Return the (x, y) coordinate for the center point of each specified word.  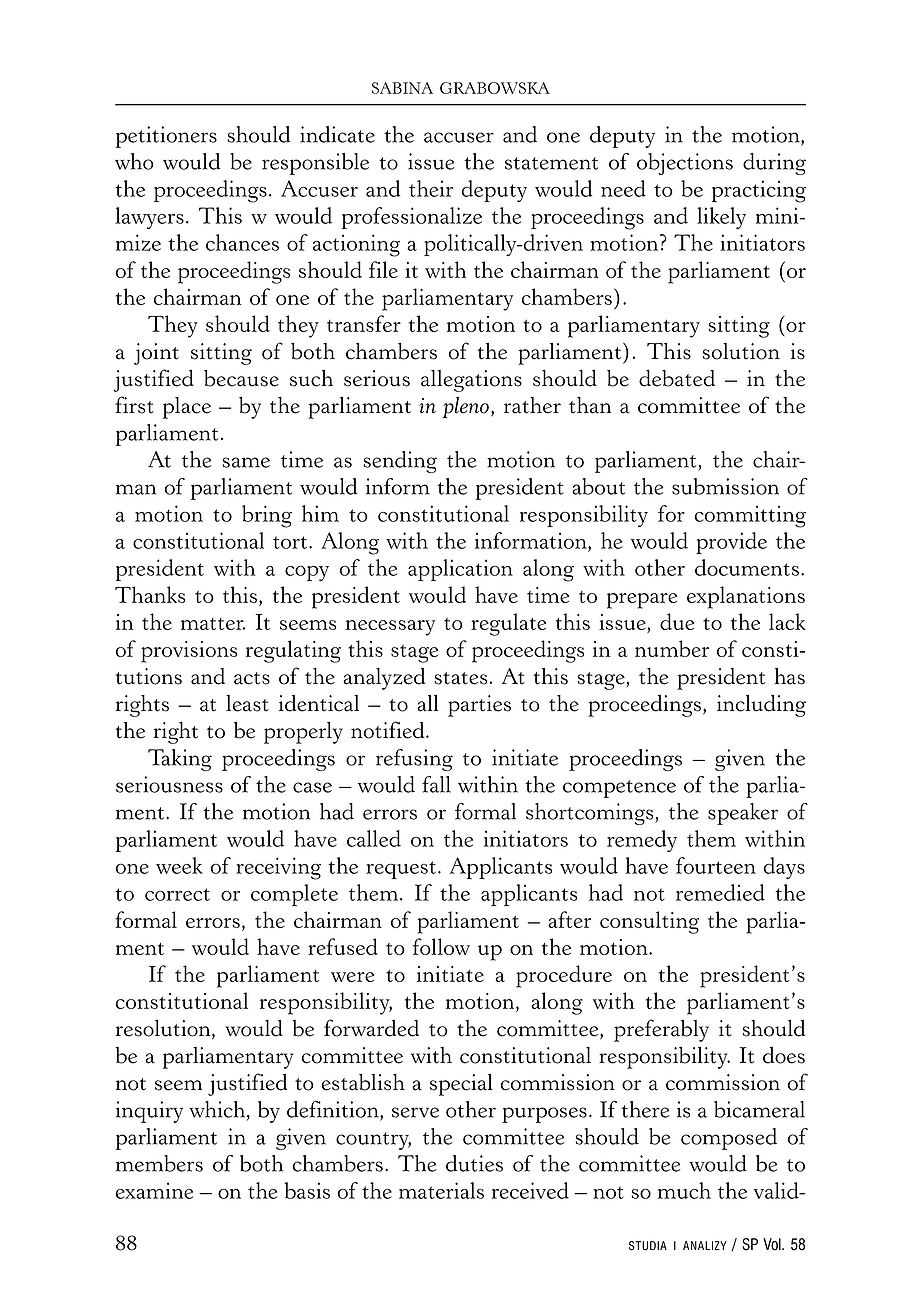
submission (725, 486)
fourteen (716, 865)
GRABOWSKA (495, 88)
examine (154, 1190)
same (246, 462)
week (179, 865)
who (134, 161)
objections (685, 164)
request (401, 870)
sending (400, 462)
